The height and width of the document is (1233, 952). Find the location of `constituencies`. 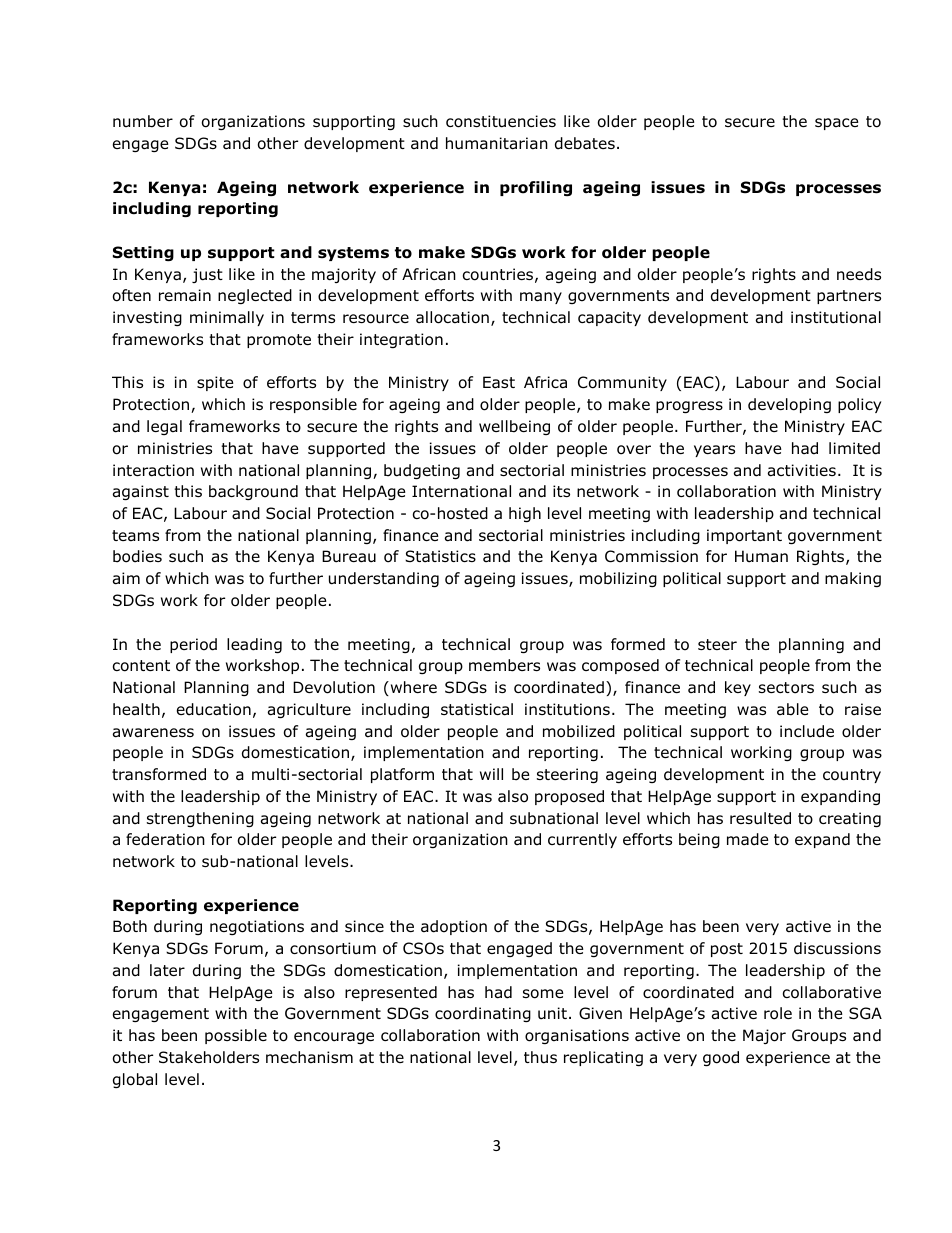

constituencies is located at coordinates (501, 121).
